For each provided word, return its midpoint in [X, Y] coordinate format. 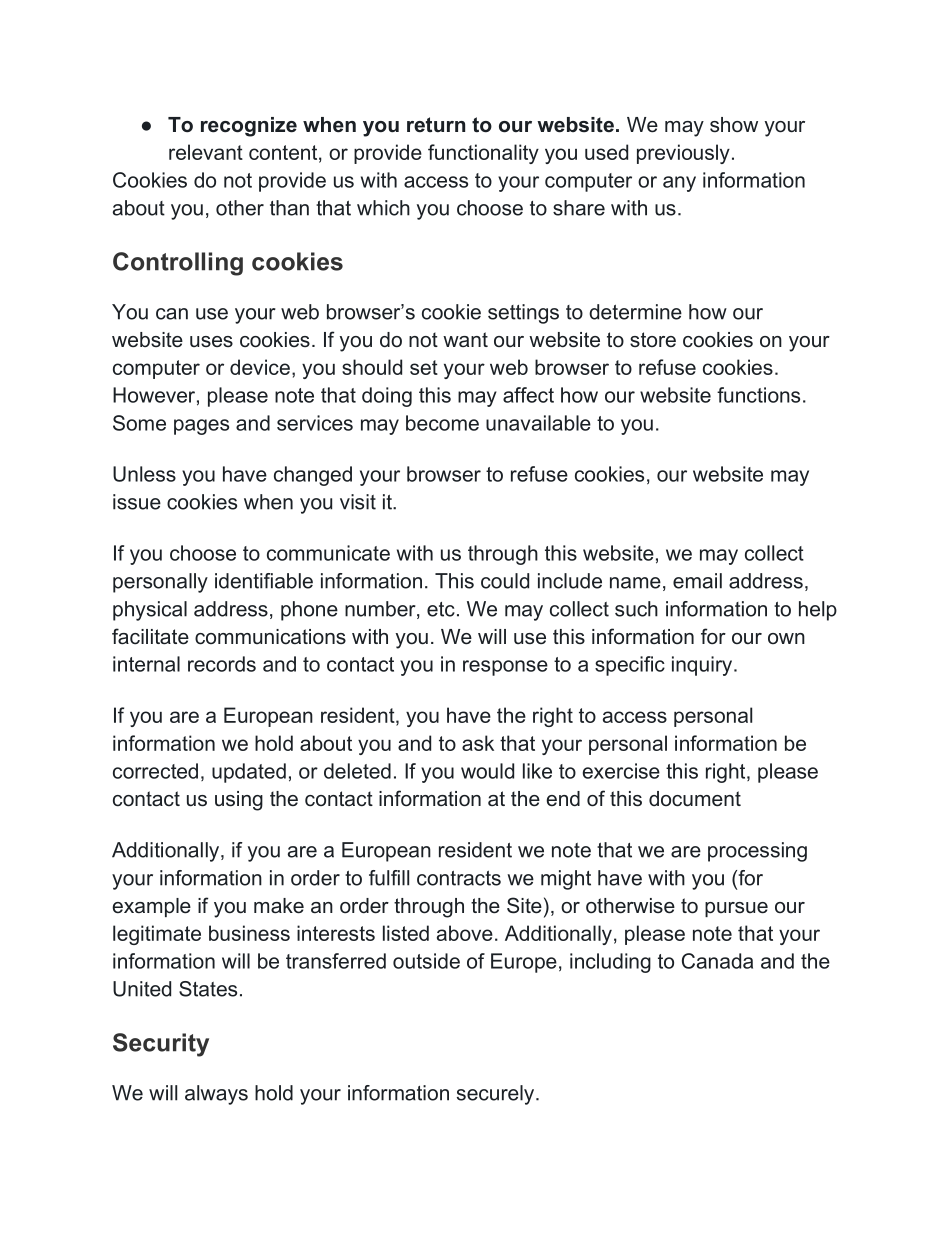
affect [528, 395]
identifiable [264, 581]
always [216, 1095]
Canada [717, 961]
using [239, 801]
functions [758, 395]
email [697, 581]
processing [757, 852]
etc [441, 609]
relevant [206, 152]
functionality [483, 154]
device [260, 367]
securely [495, 1095]
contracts [459, 878]
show [734, 124]
